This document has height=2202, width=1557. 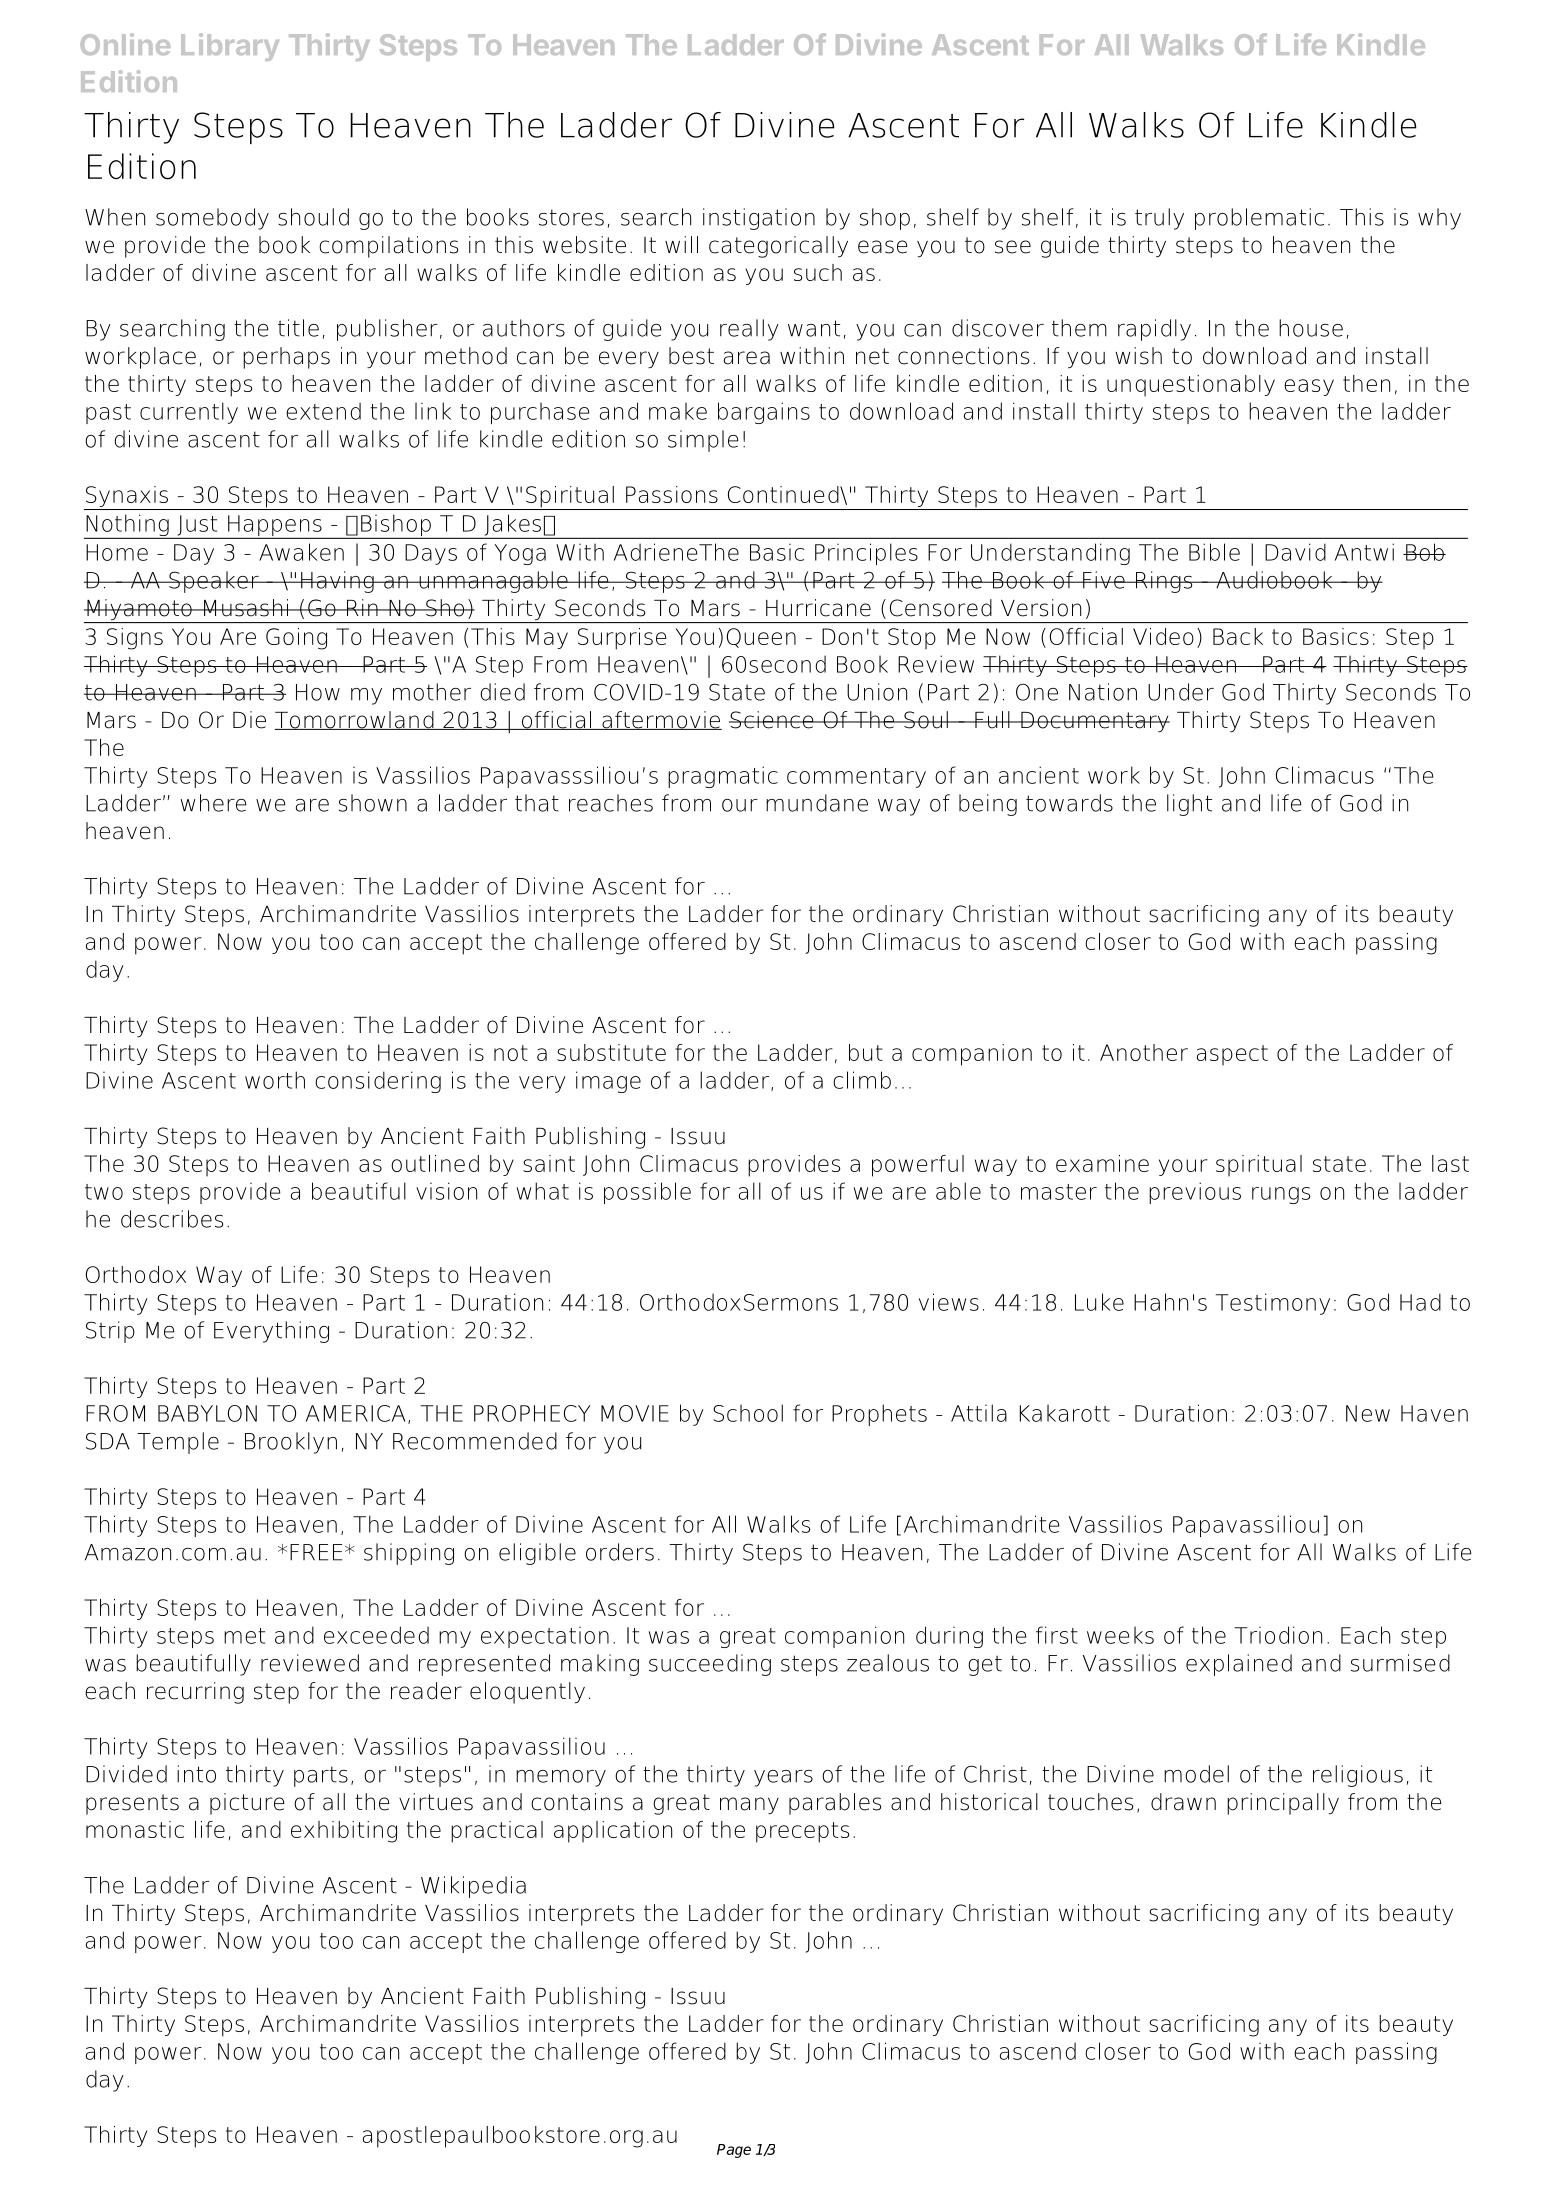 I want to click on aspect, so click(x=1232, y=1055).
